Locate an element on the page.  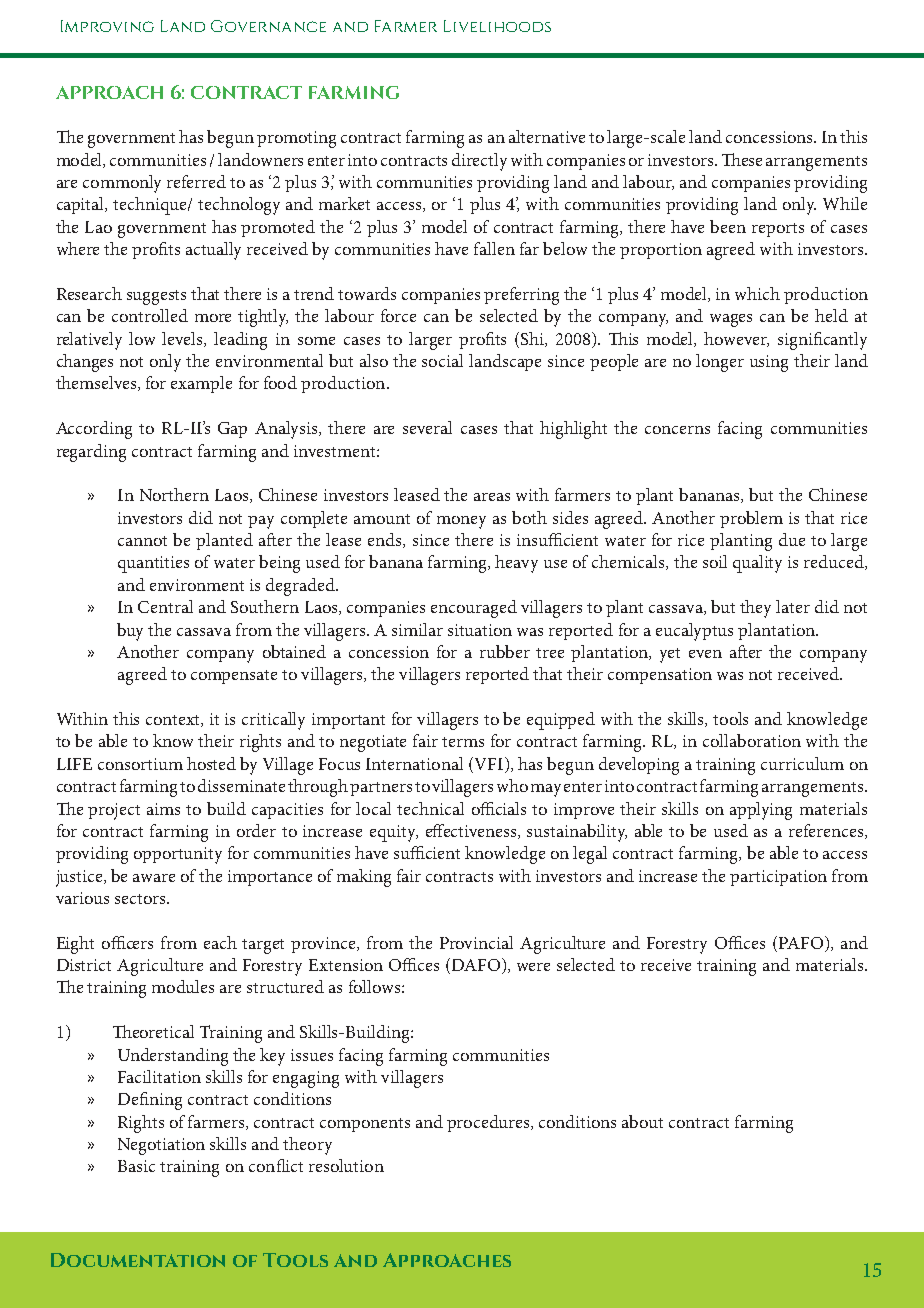
applying is located at coordinates (761, 811).
